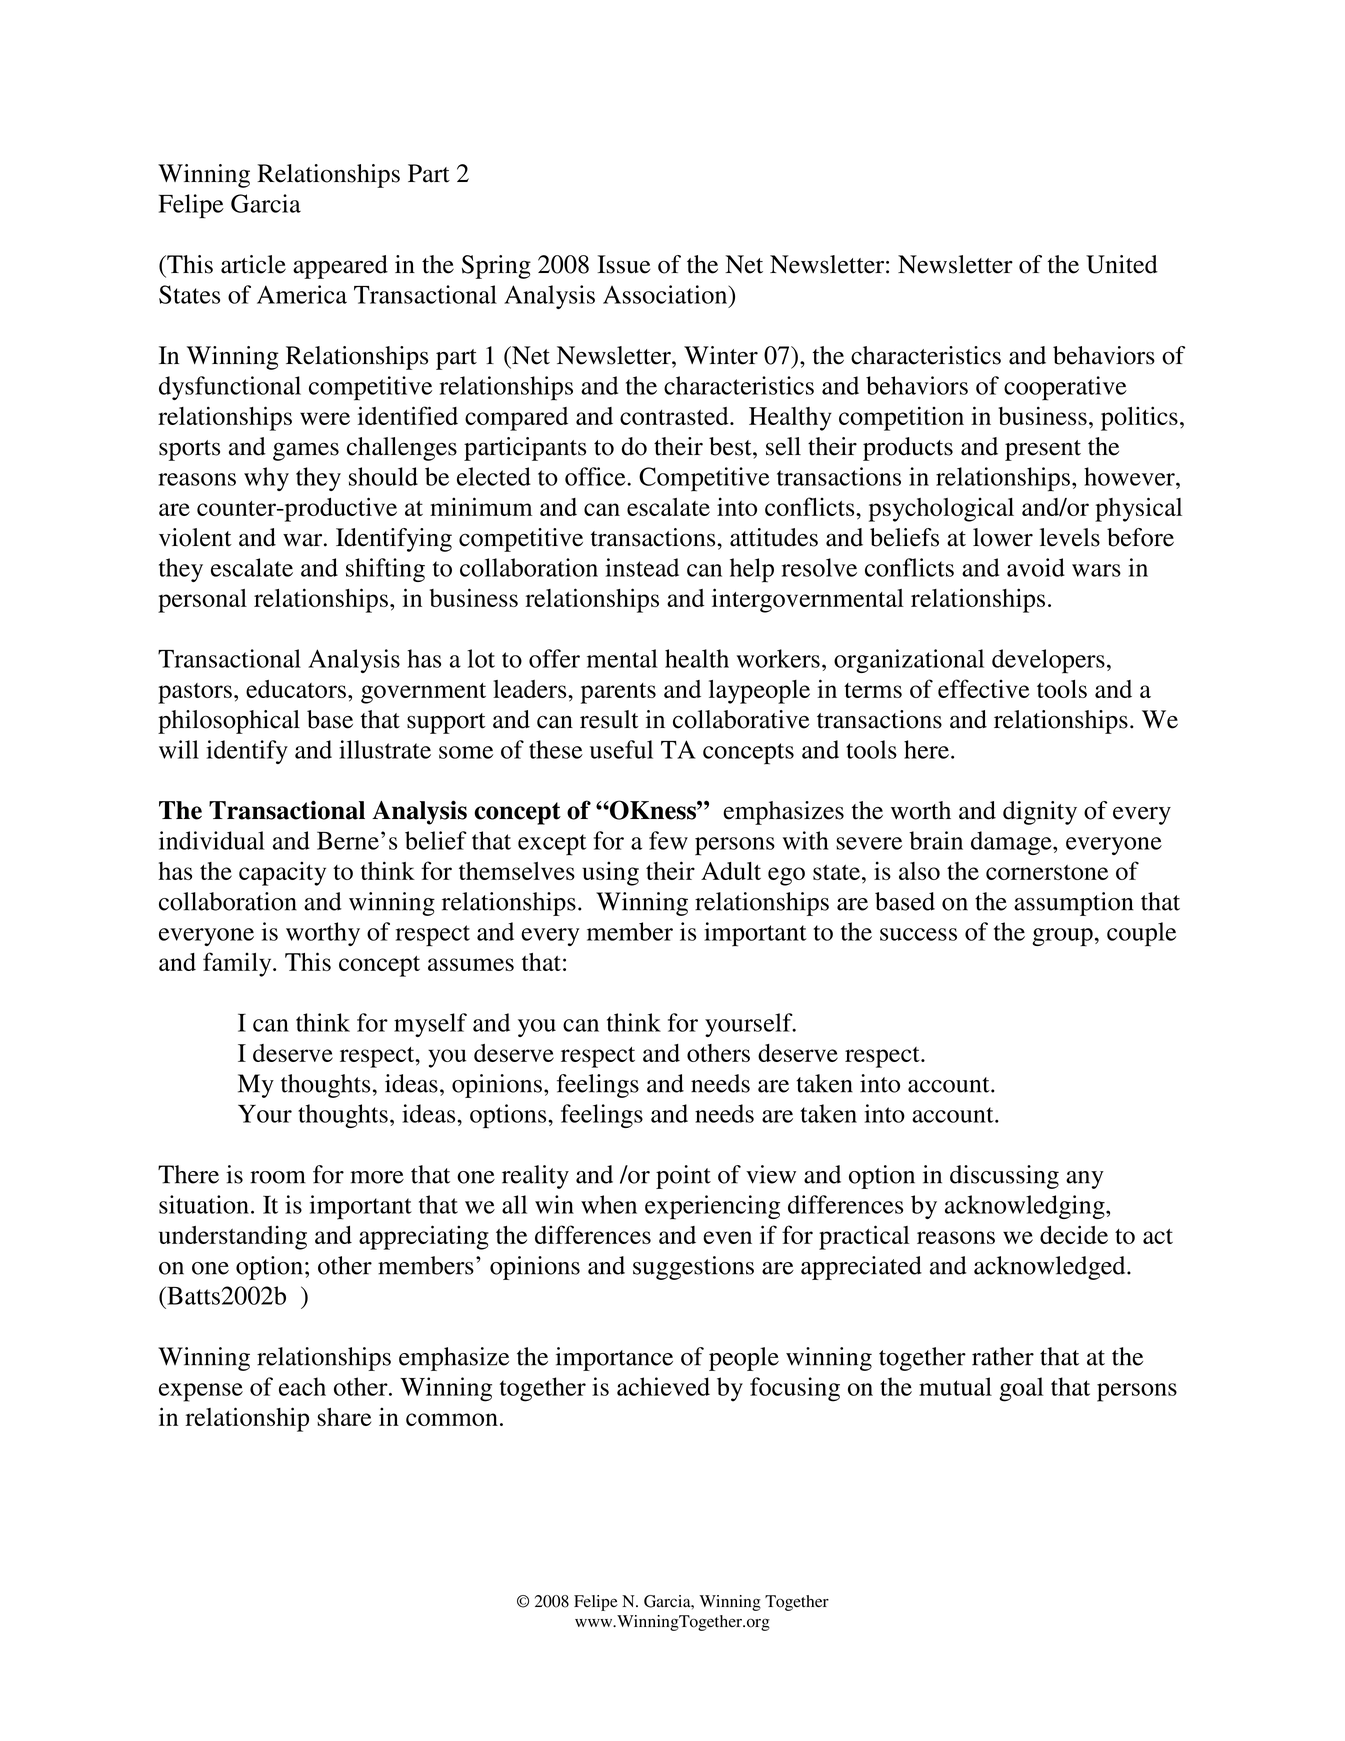 Image resolution: width=1345 pixels, height=1741 pixels. Describe the element at coordinates (1004, 1177) in the page. I see `discussing` at that location.
